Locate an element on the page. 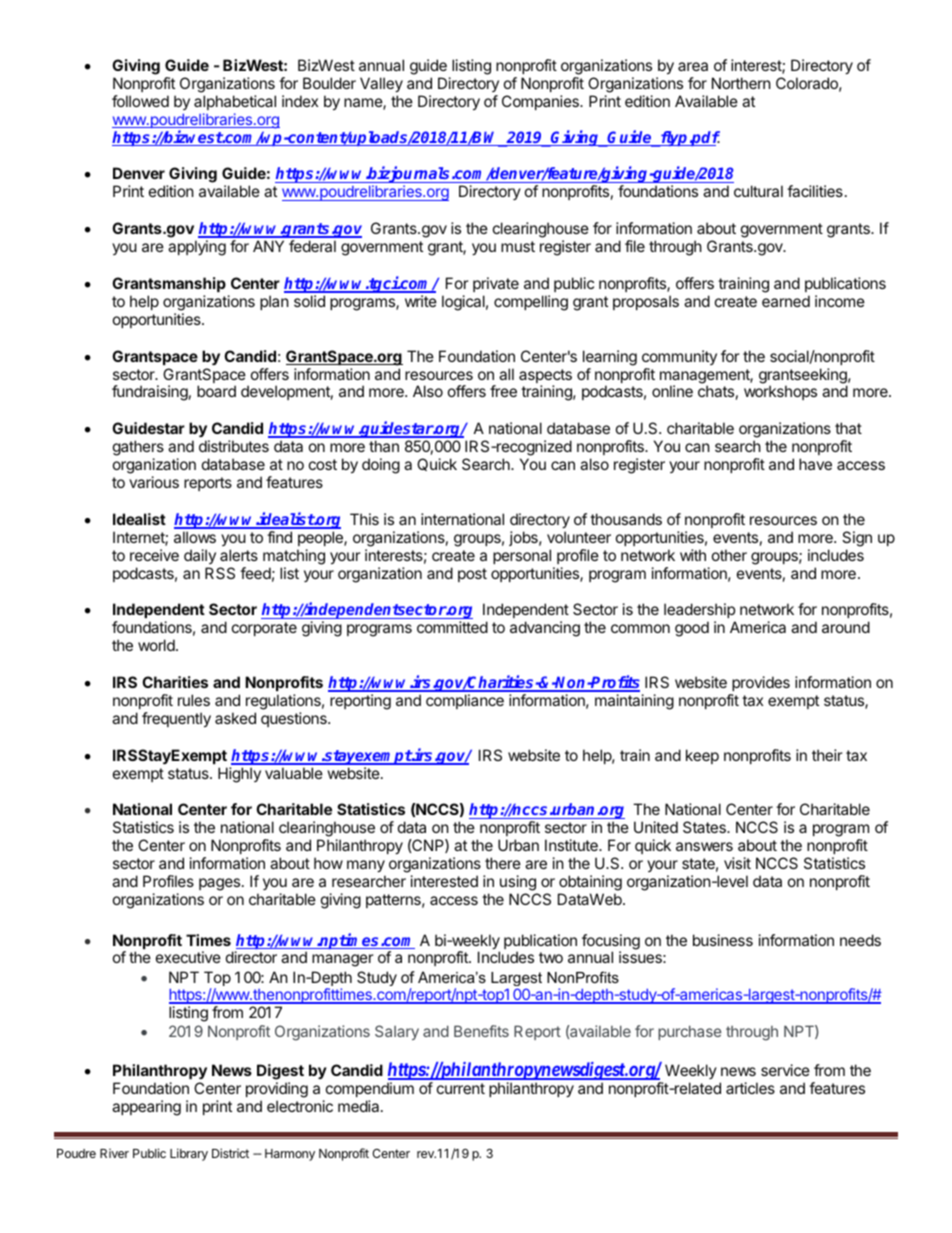 The width and height of the document is (952, 1233). Library is located at coordinates (189, 1154).
